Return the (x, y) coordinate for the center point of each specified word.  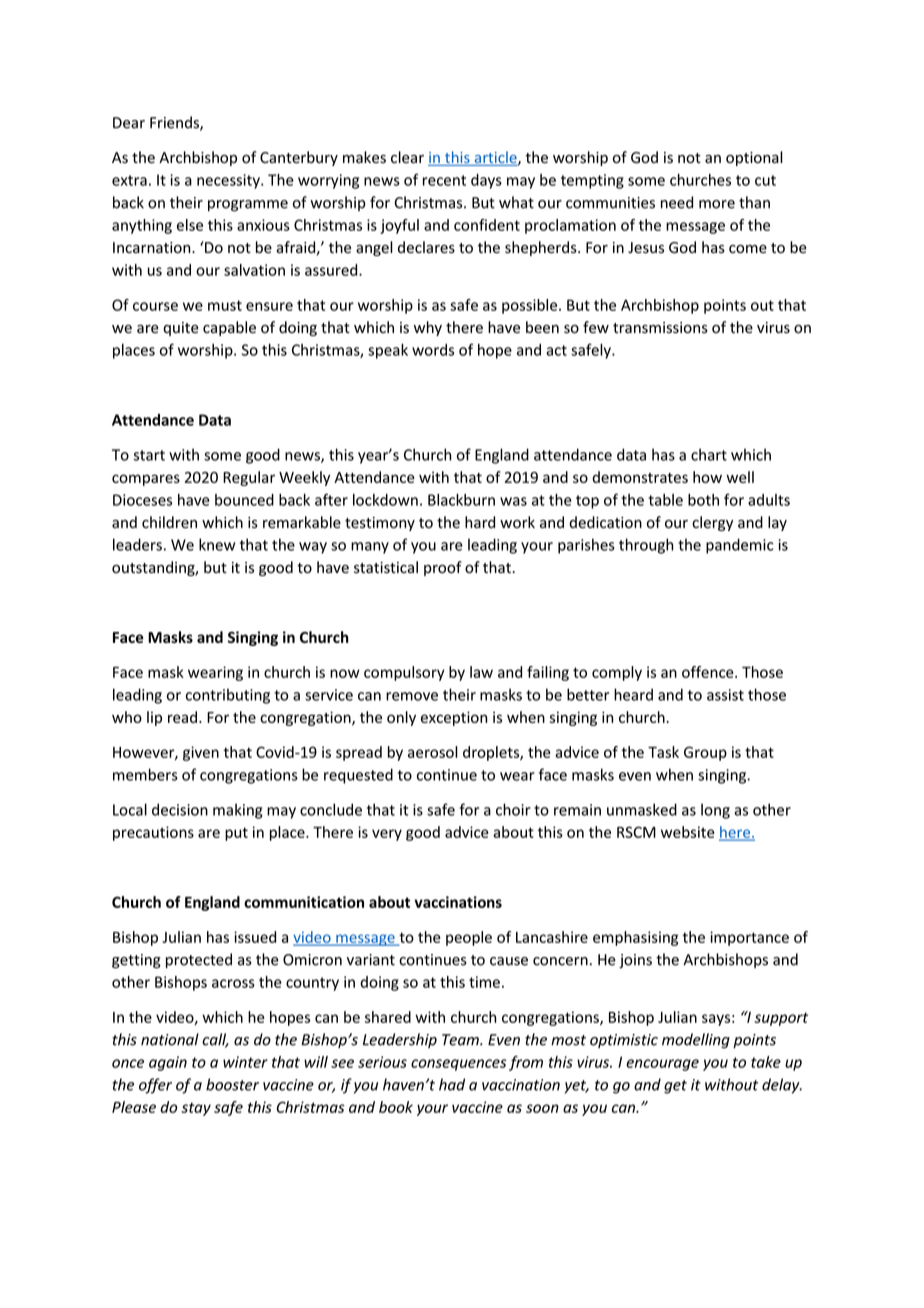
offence (709, 672)
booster (232, 1084)
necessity (229, 181)
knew (217, 544)
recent (444, 180)
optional (754, 158)
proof (443, 568)
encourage (662, 1065)
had (452, 1084)
